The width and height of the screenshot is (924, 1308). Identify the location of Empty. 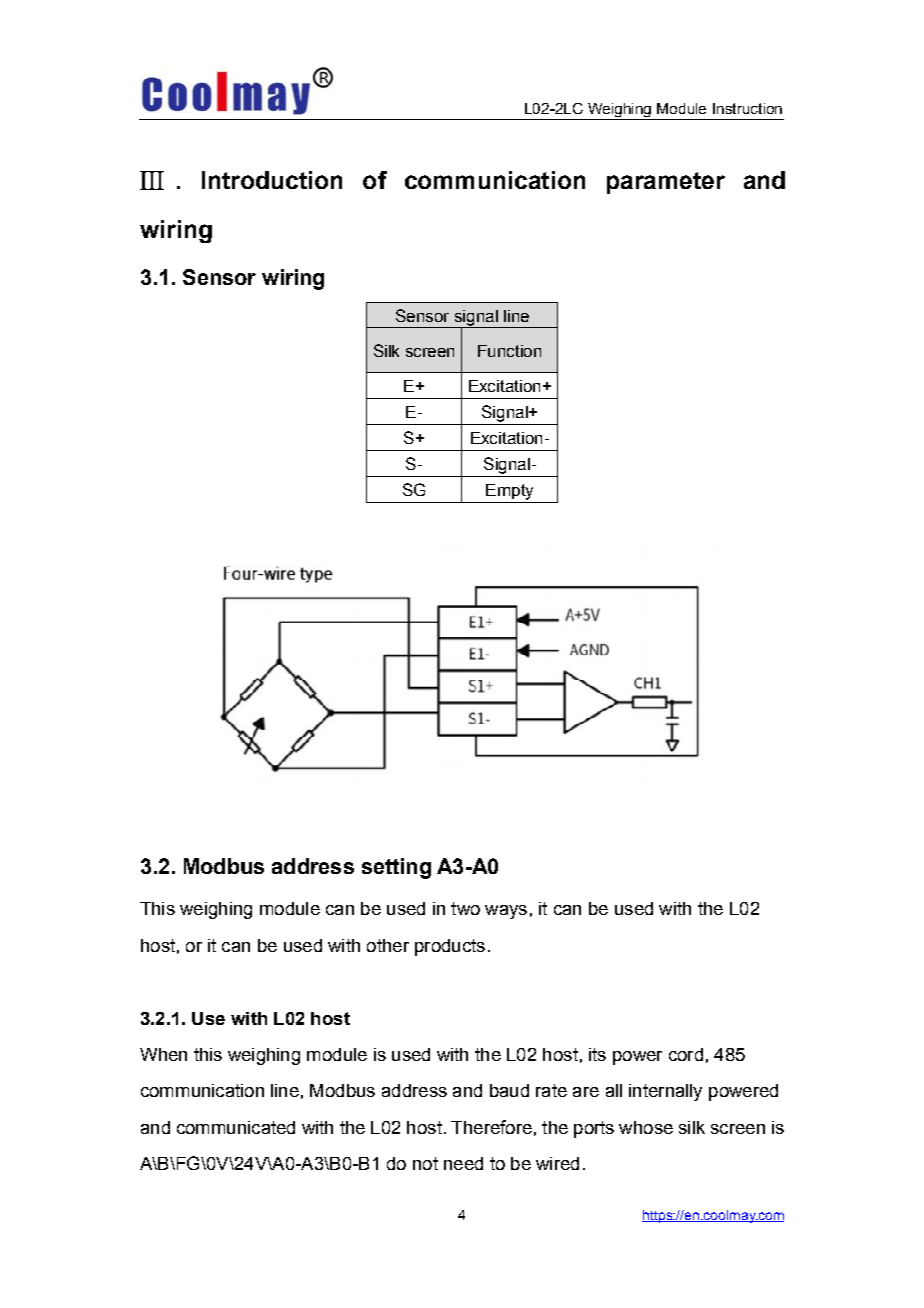
(509, 492).
